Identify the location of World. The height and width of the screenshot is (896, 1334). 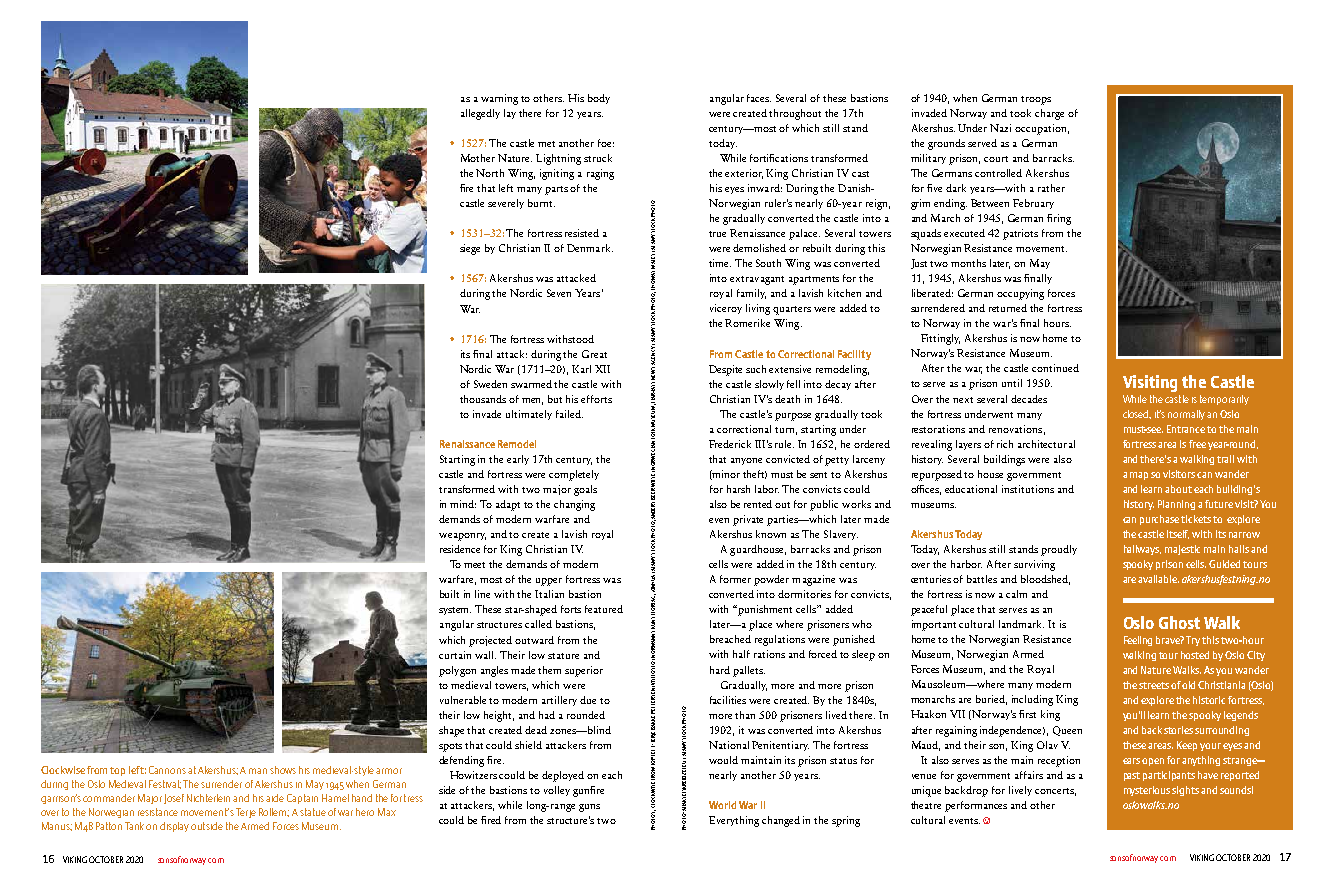
(722, 805).
